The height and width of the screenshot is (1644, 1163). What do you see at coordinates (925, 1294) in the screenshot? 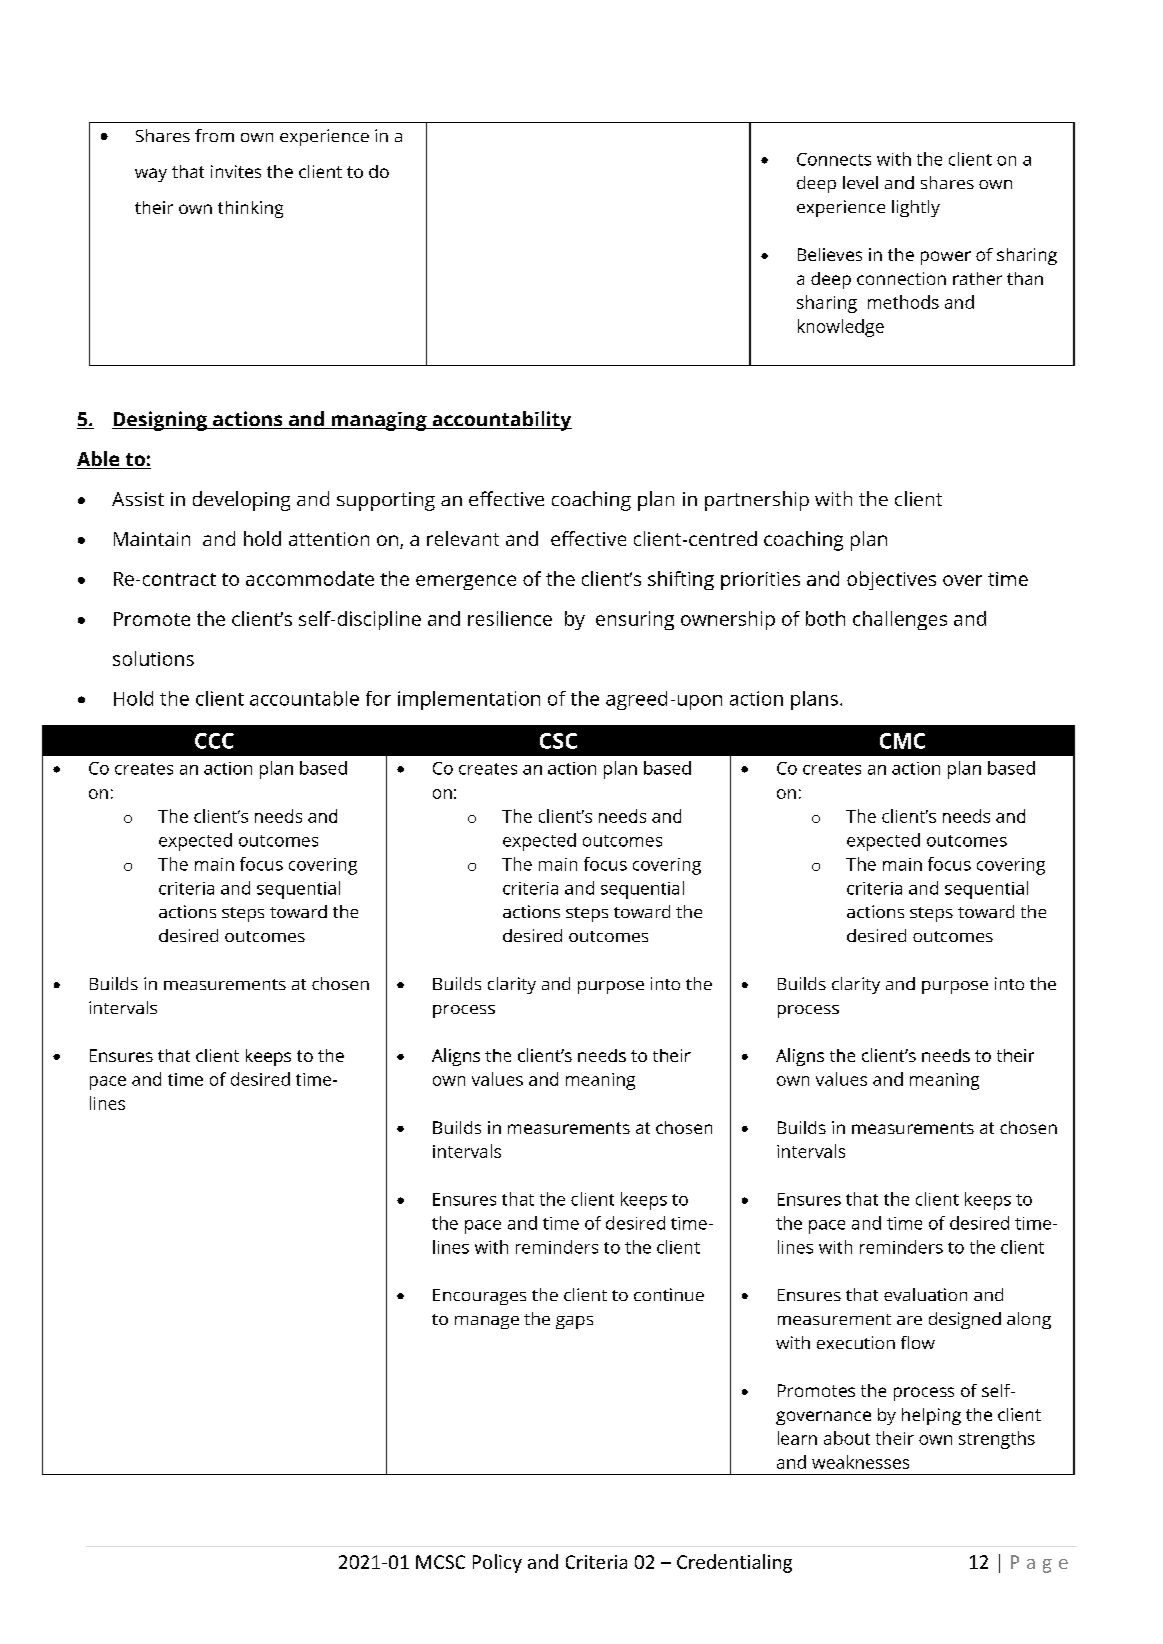
I see `evaluation` at bounding box center [925, 1294].
